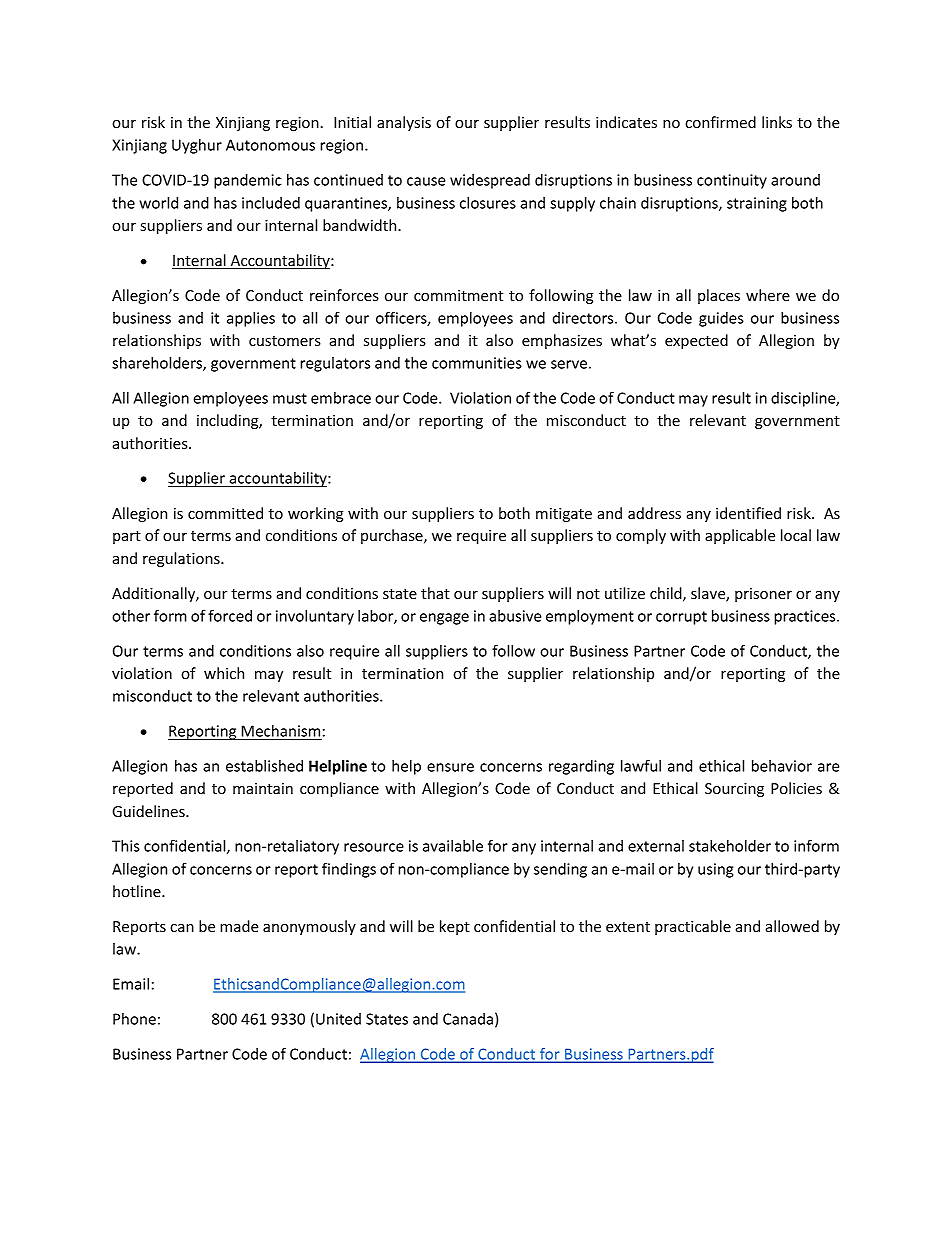  Describe the element at coordinates (224, 673) in the page. I see `which` at that location.
